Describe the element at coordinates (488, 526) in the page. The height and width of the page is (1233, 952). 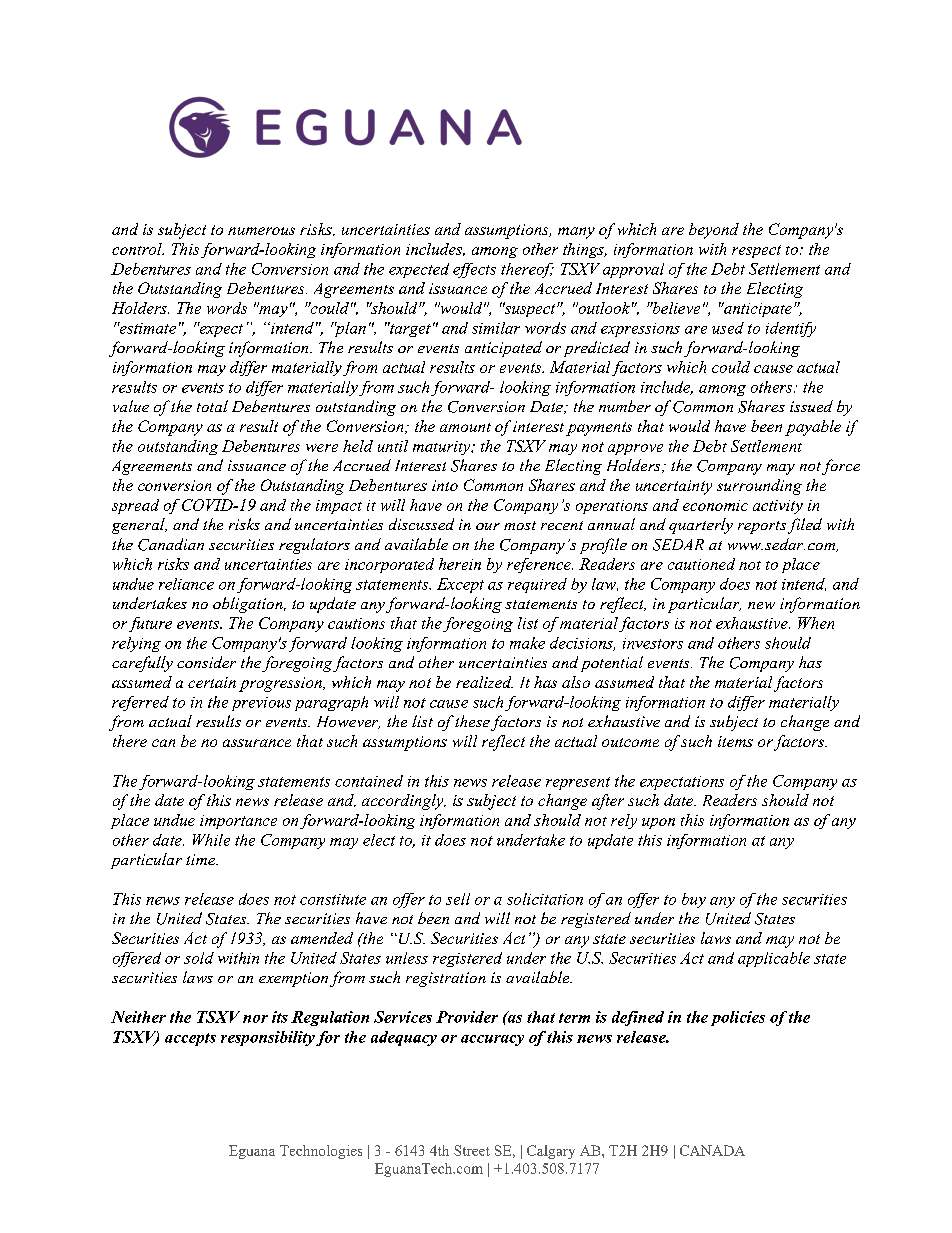
I see `our` at that location.
